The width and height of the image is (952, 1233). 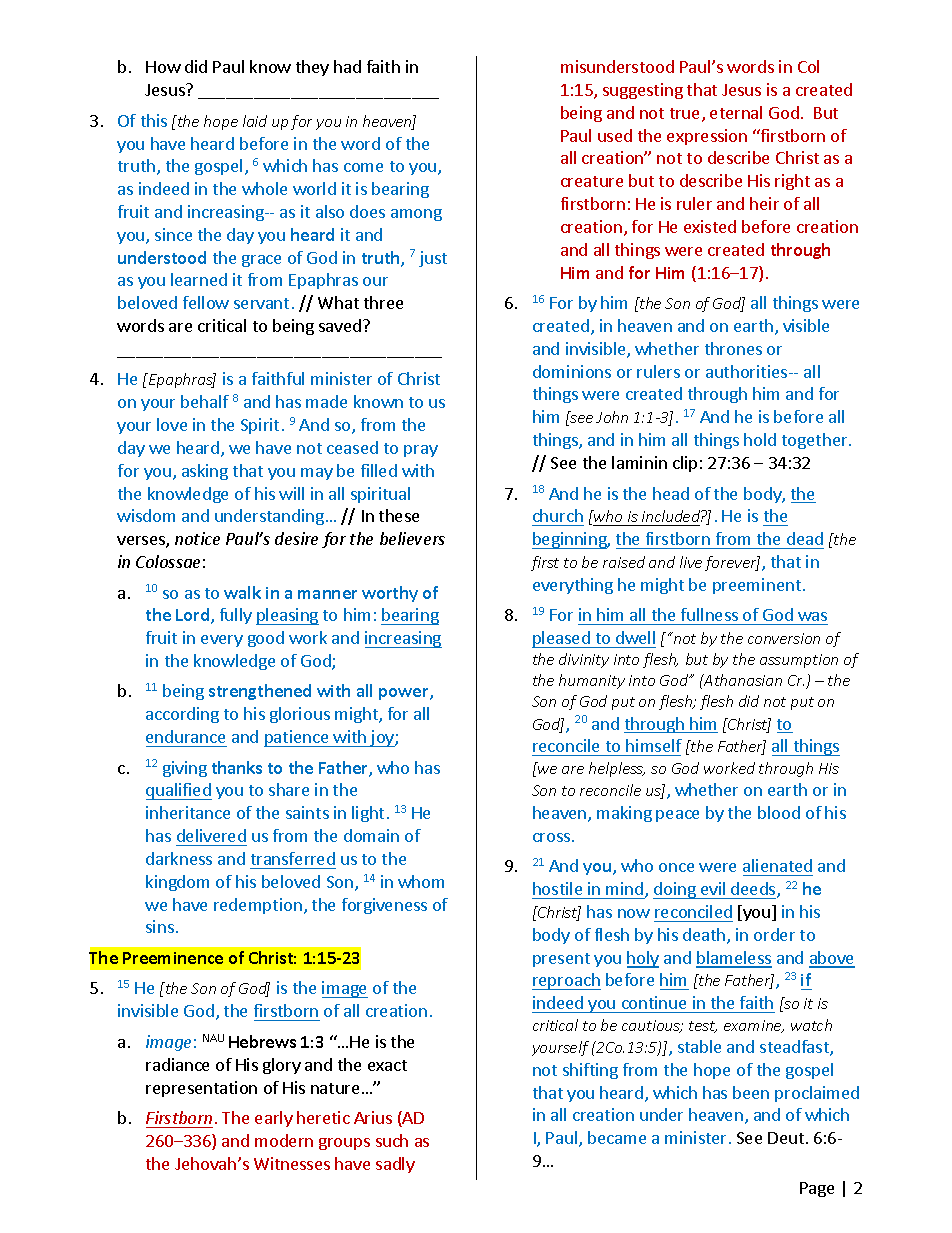 I want to click on asking, so click(x=205, y=472).
